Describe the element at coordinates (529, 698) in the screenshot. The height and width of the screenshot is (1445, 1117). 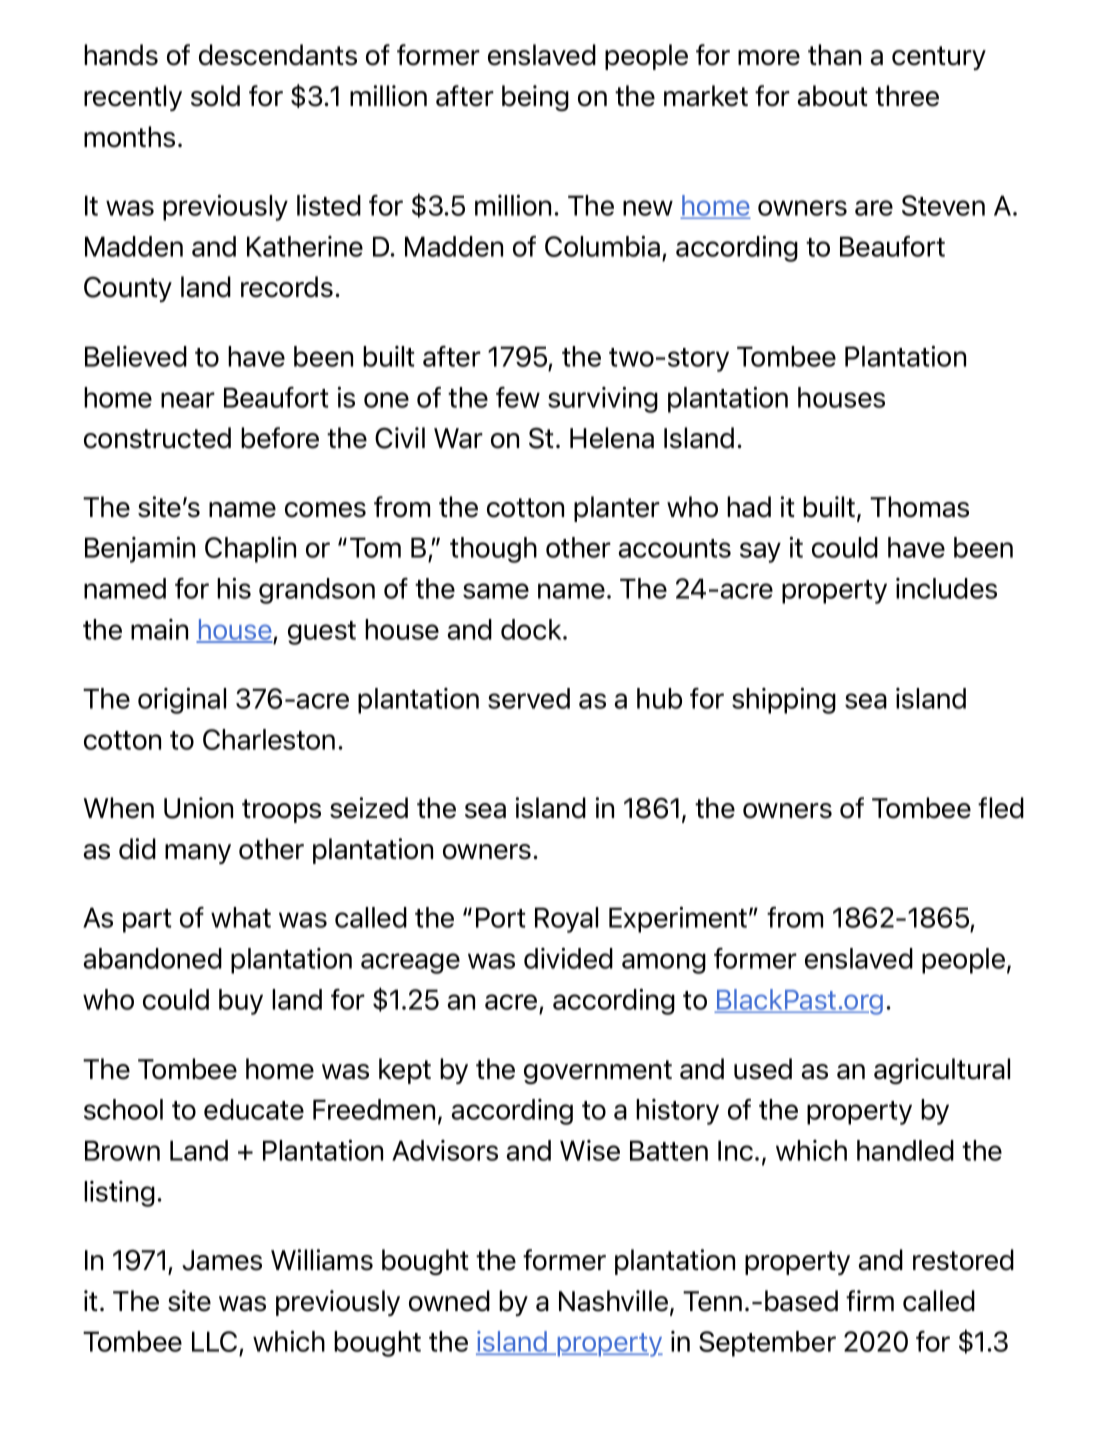
I see `served` at that location.
